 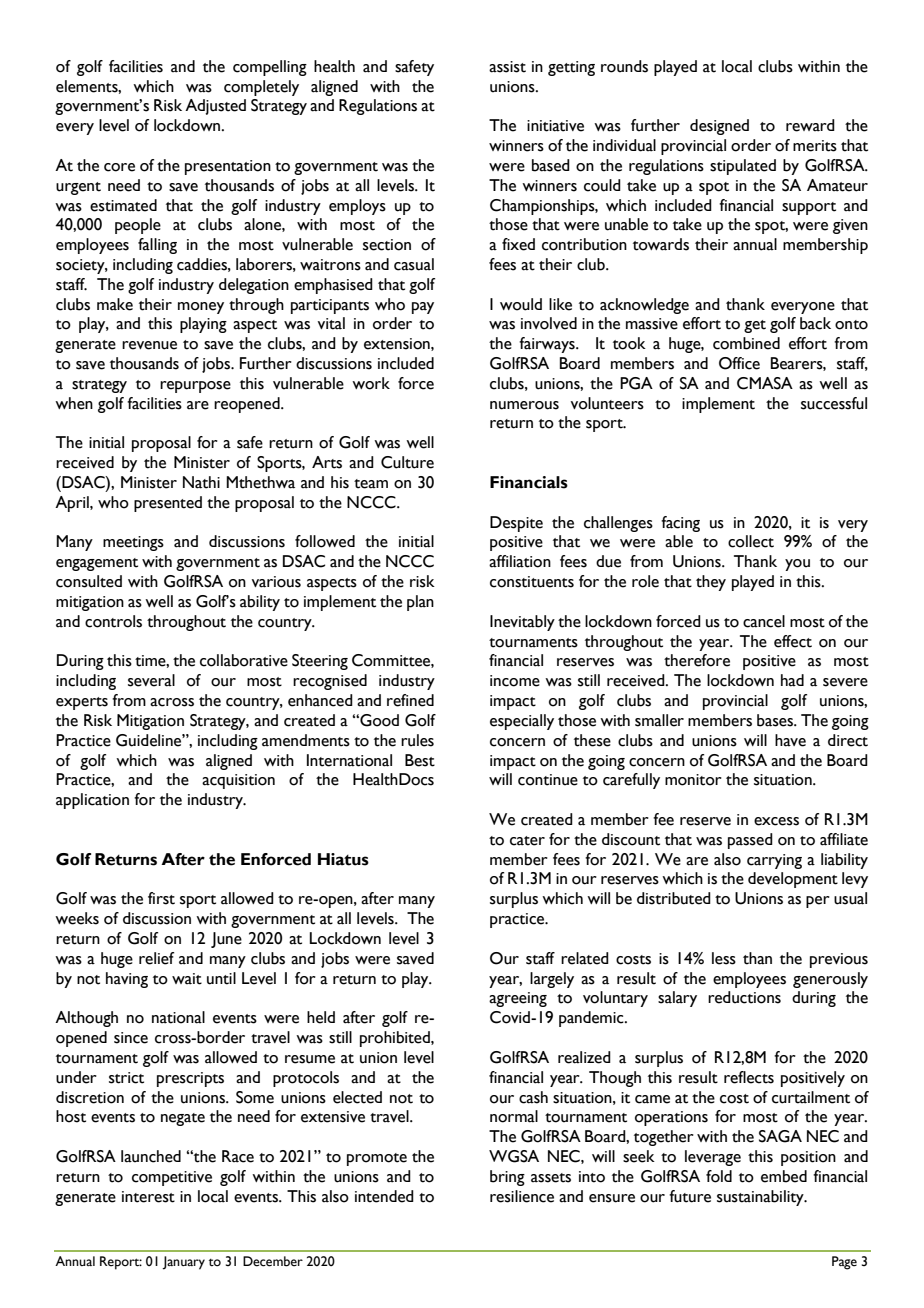 I want to click on collect, so click(x=751, y=541).
